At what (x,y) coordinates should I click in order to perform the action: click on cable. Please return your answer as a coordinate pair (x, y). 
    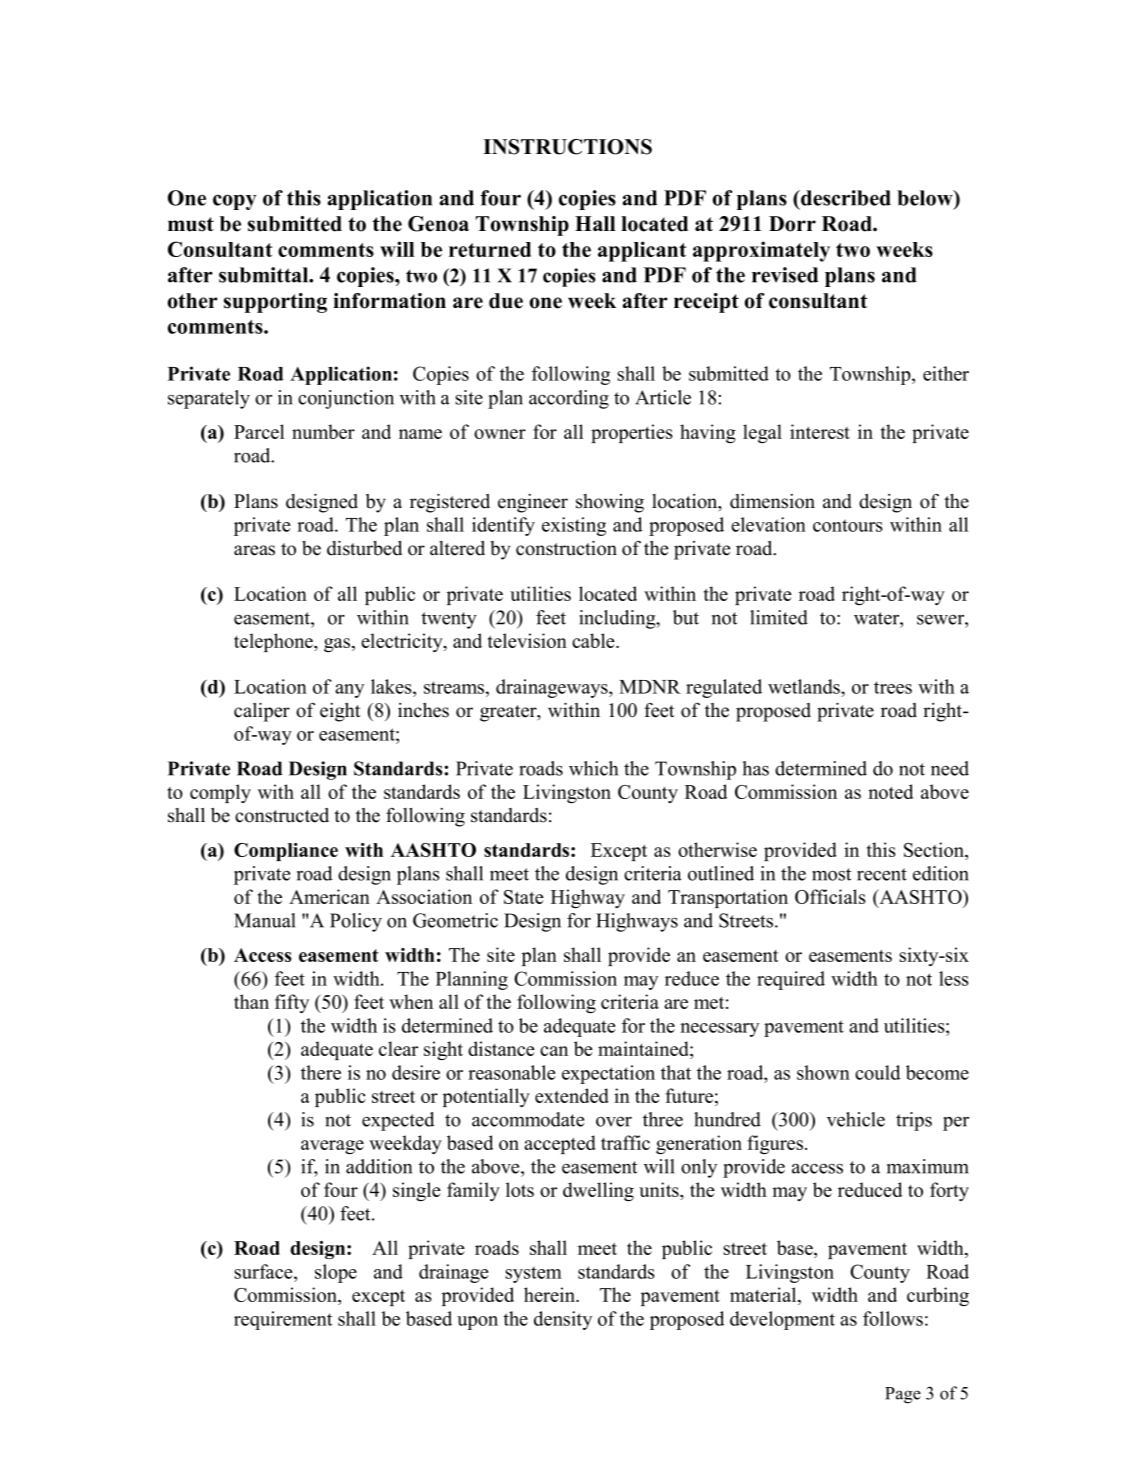
    Looking at the image, I should click on (594, 640).
